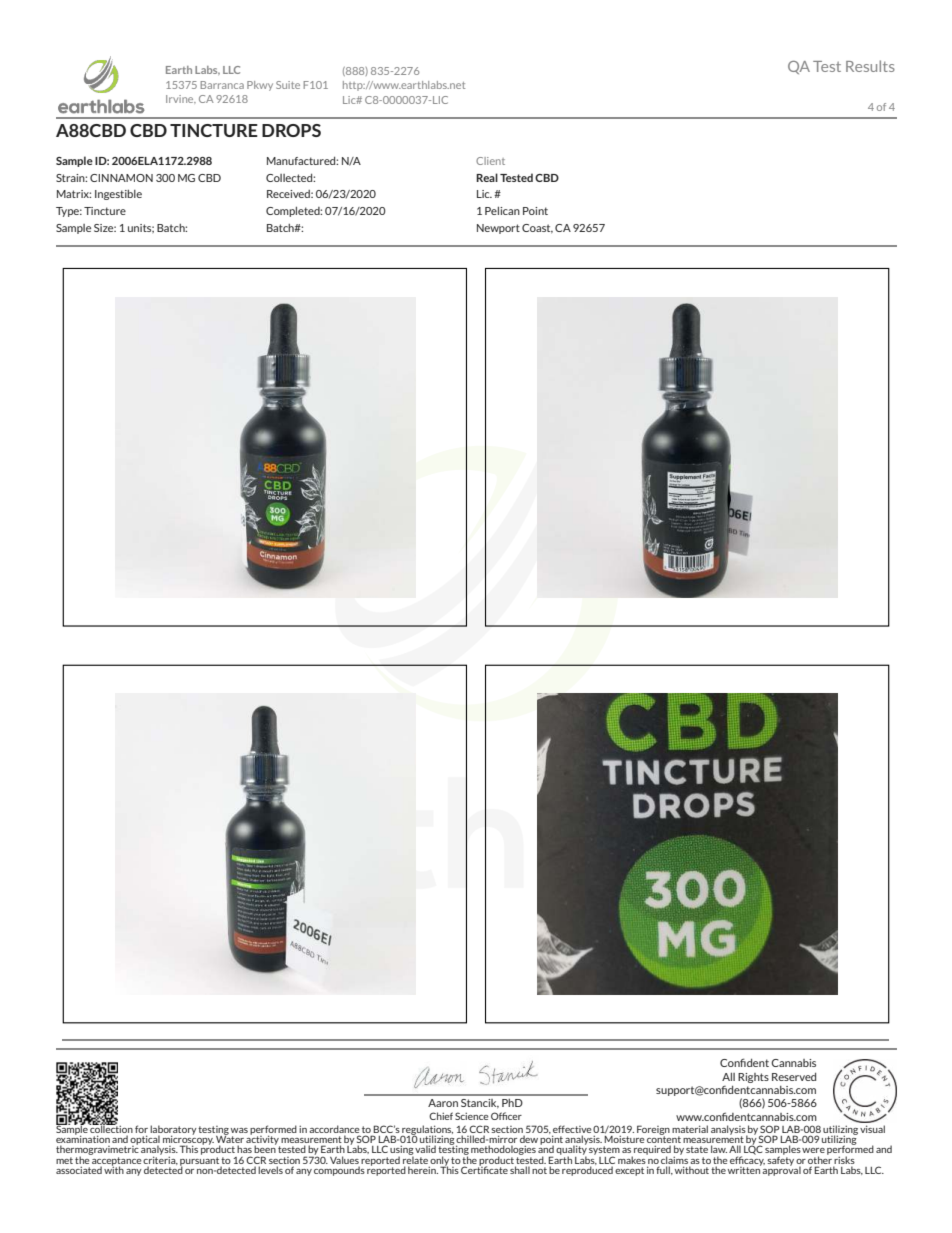  What do you see at coordinates (443, 1103) in the screenshot?
I see `Aaron` at bounding box center [443, 1103].
